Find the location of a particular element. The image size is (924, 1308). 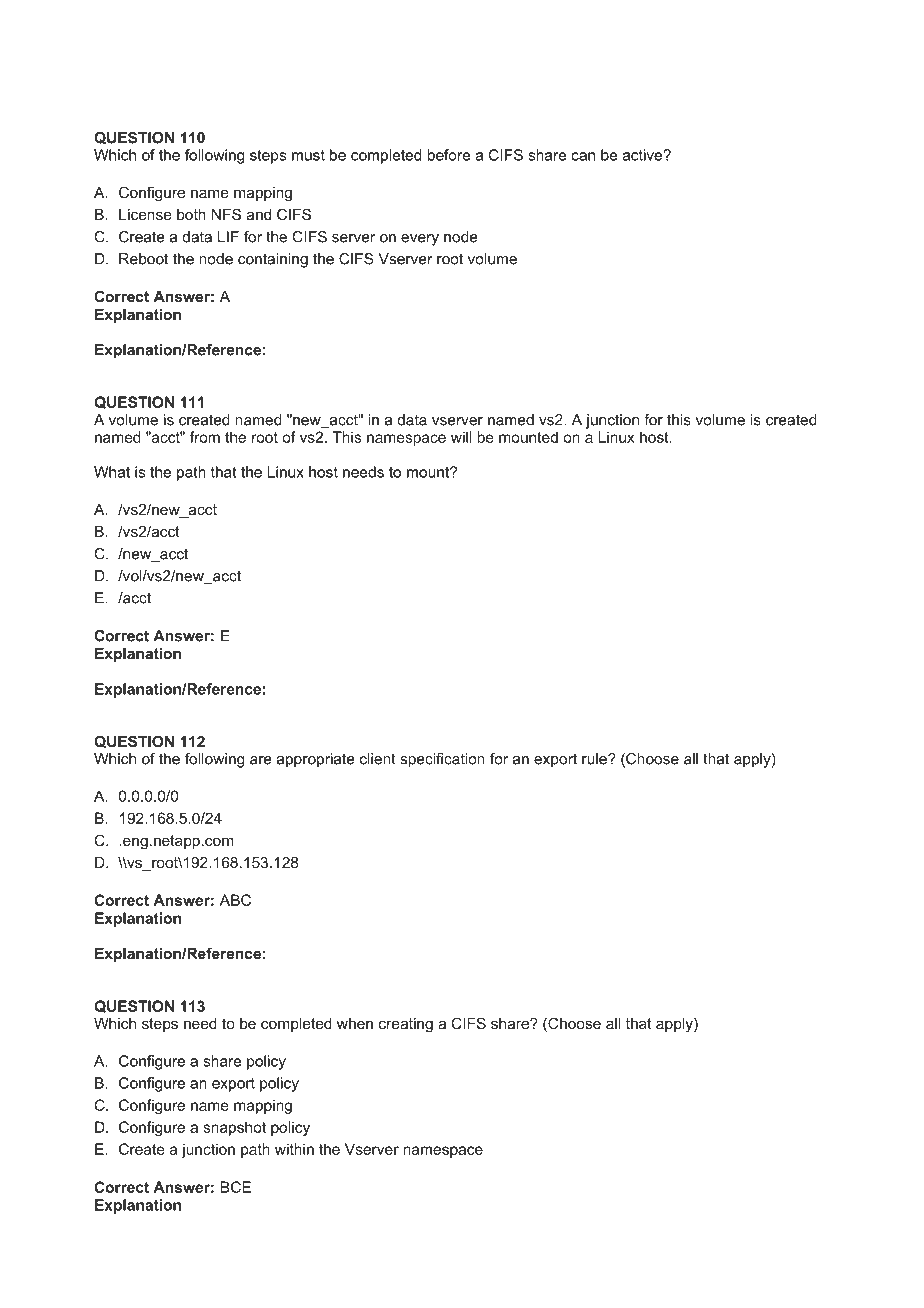

appropriate is located at coordinates (316, 760).
